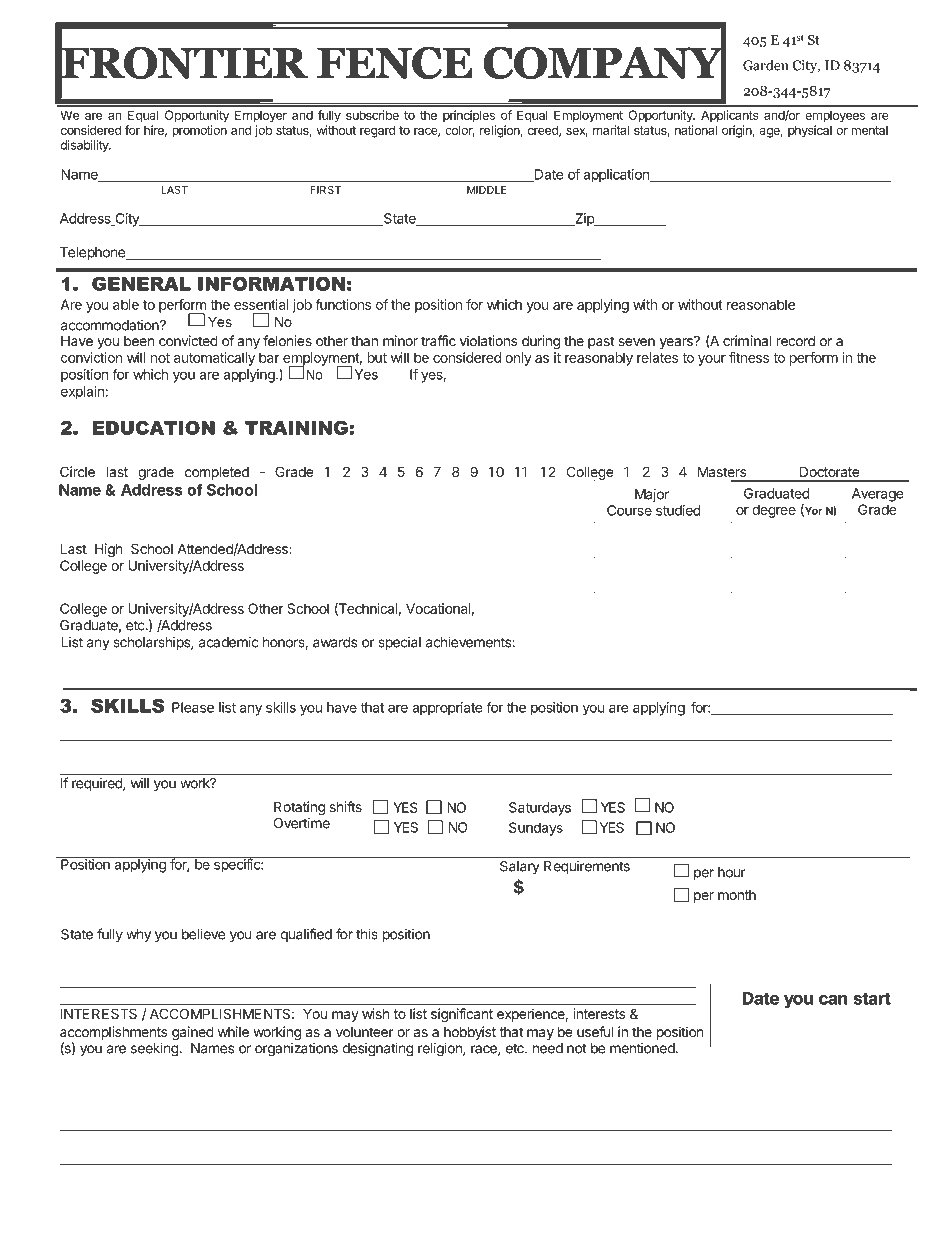 Image resolution: width=952 pixels, height=1233 pixels. I want to click on Rotating, so click(299, 808).
